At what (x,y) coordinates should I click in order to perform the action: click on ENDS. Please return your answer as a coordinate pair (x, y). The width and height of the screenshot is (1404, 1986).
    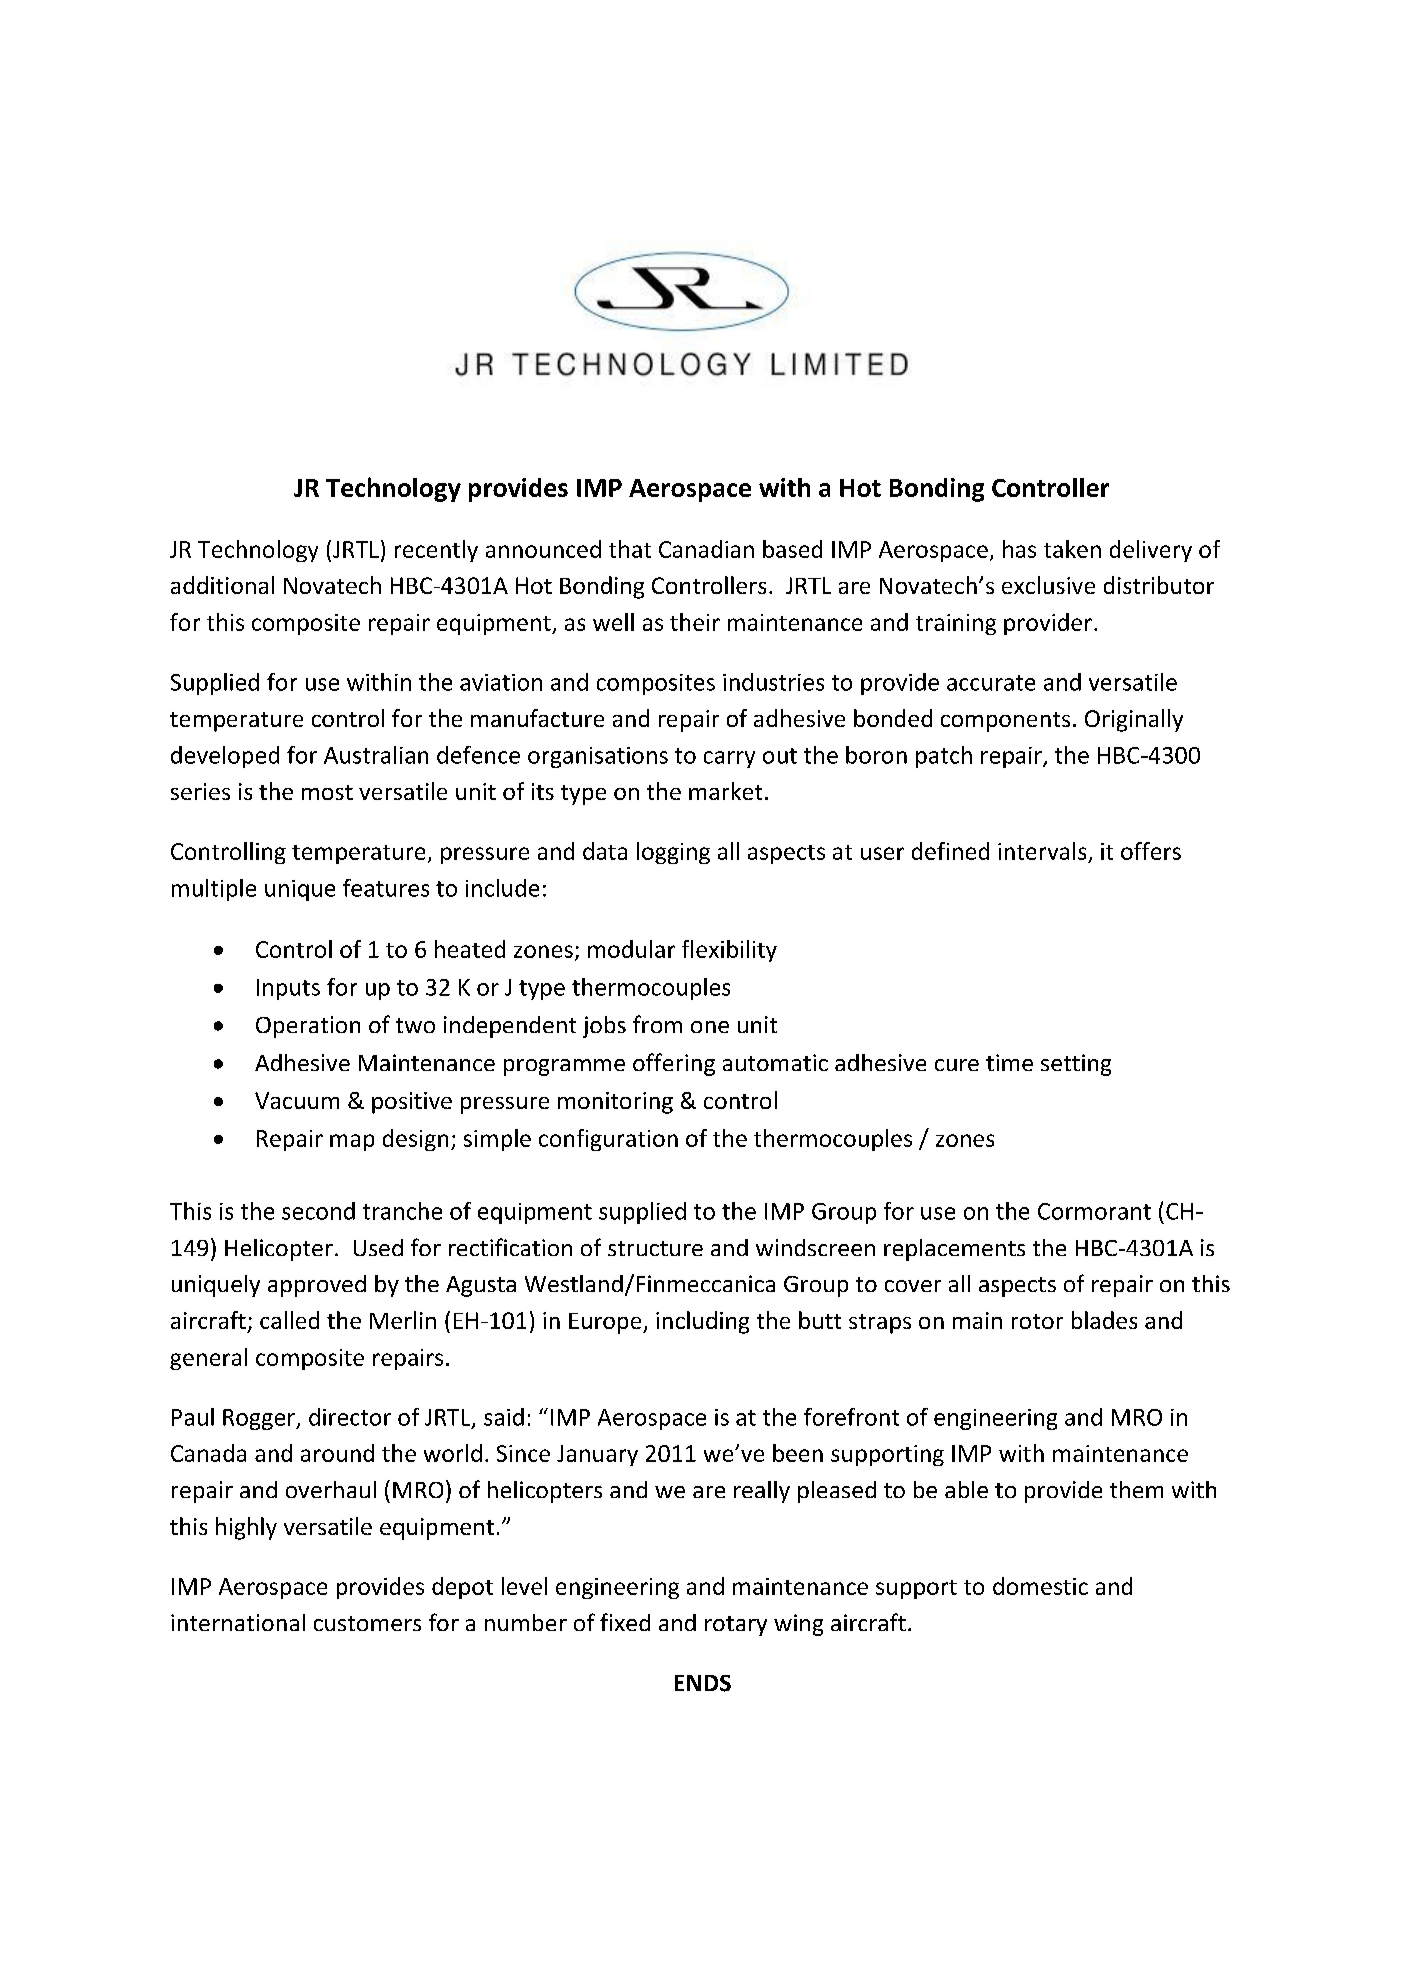
    Looking at the image, I should click on (703, 1683).
